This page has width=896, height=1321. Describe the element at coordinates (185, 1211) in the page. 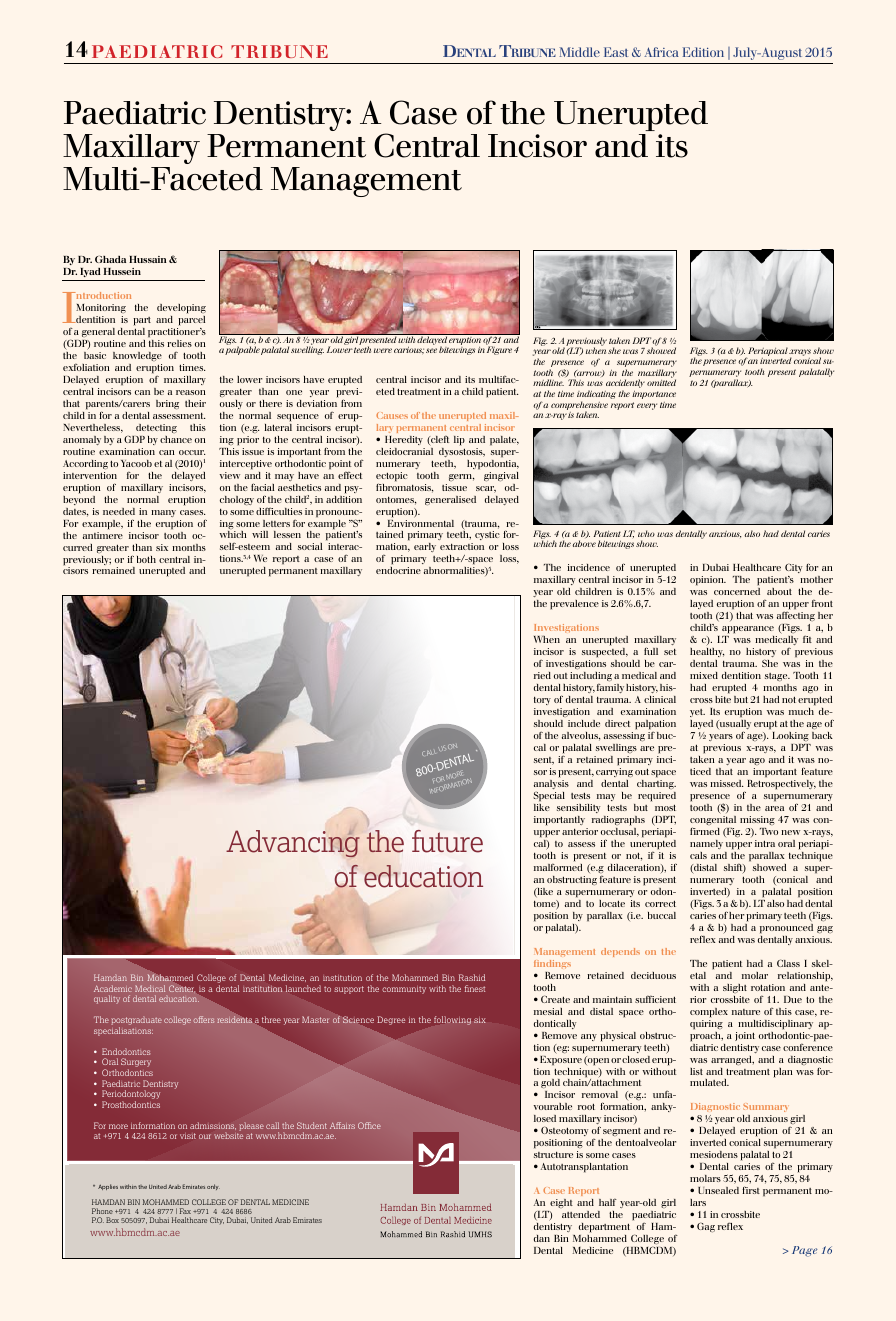

I see `Fax` at that location.
